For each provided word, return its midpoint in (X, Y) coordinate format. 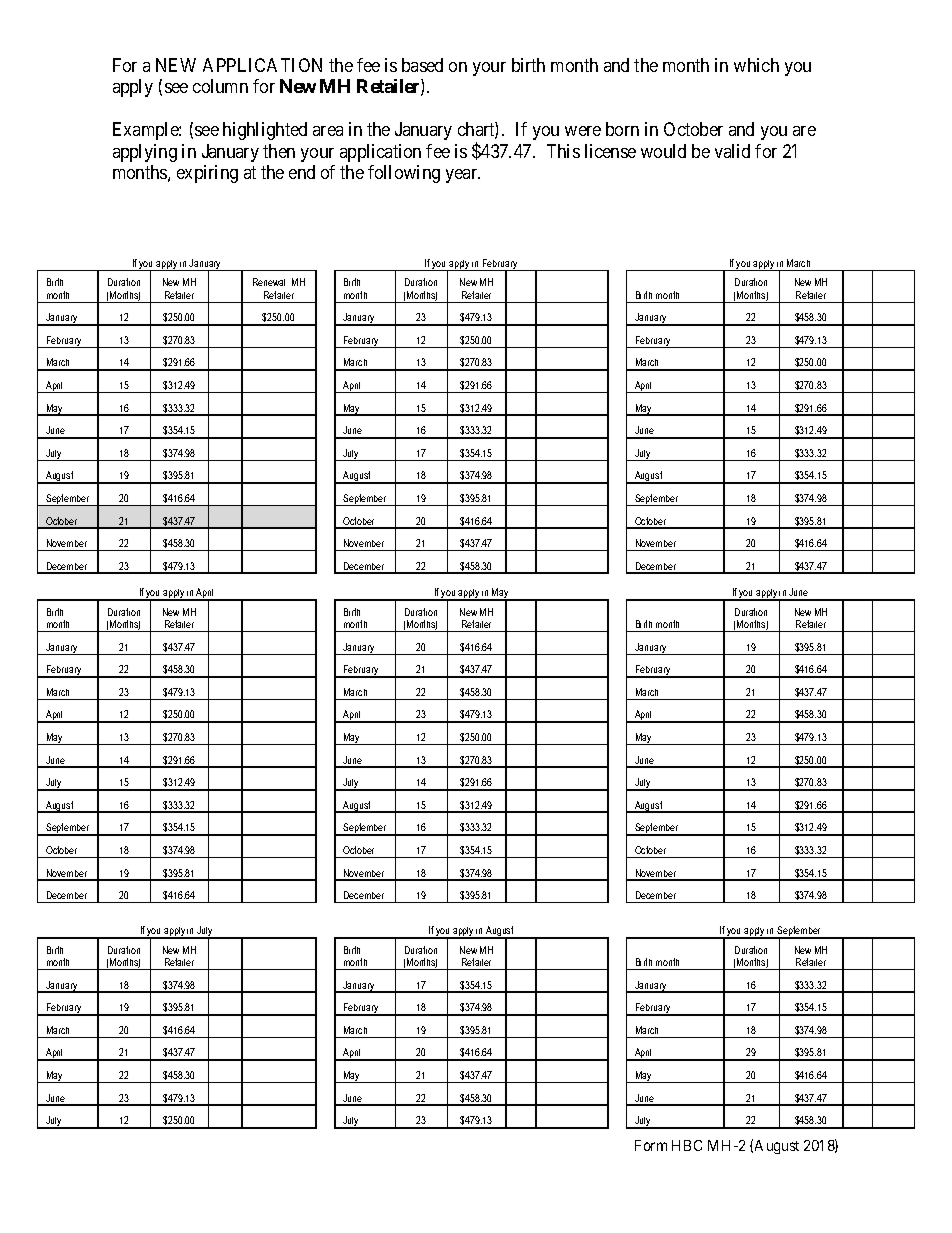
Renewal (269, 282)
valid (732, 151)
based (422, 65)
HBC (687, 1145)
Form (651, 1145)
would (663, 151)
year (463, 176)
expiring (207, 174)
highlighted (265, 131)
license (610, 151)
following (404, 174)
